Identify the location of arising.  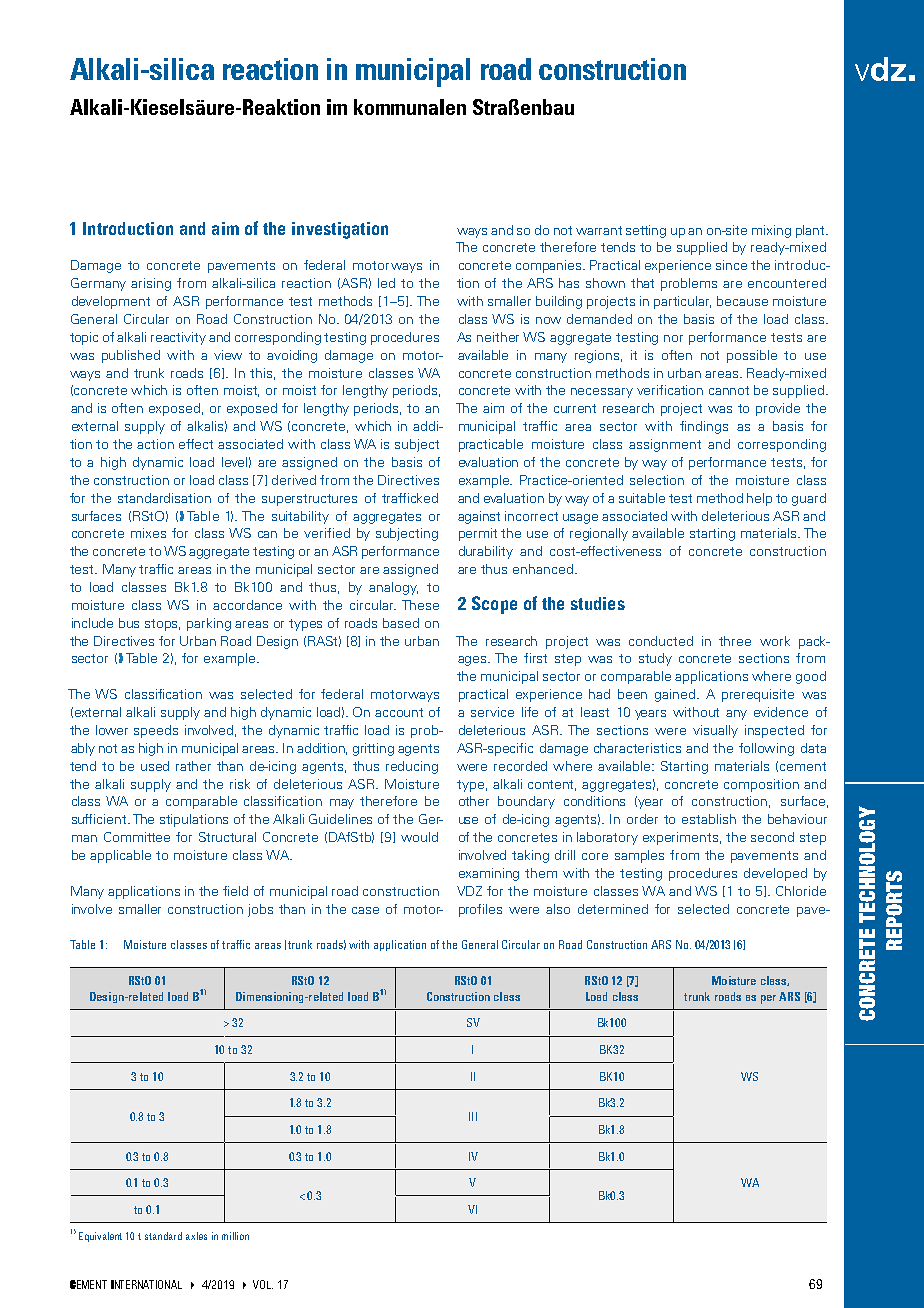
(151, 284).
